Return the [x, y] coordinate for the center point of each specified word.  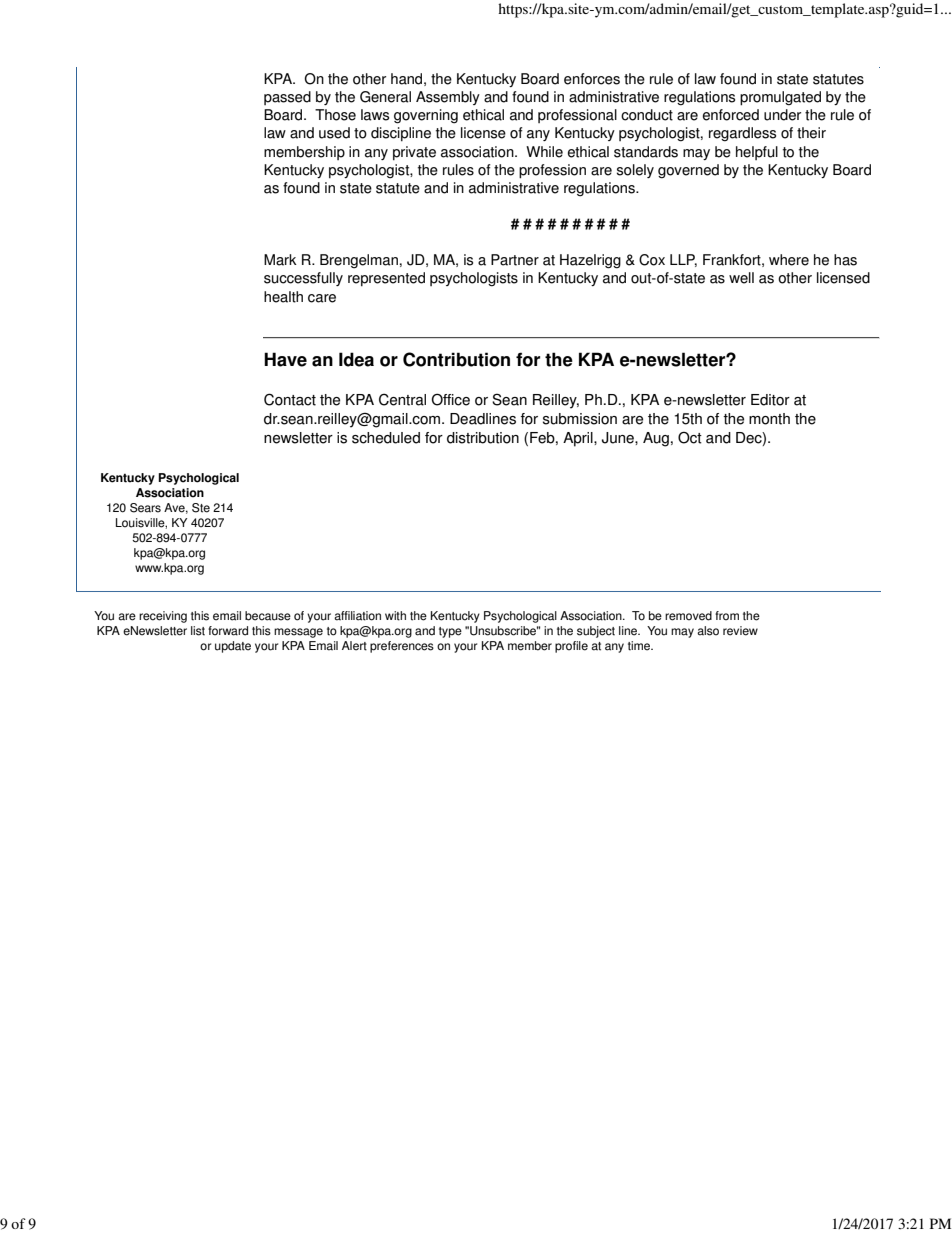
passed [287, 98]
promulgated [780, 98]
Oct [690, 437]
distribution [483, 438]
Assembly [448, 98]
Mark [280, 260]
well [741, 278]
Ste [201, 508]
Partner [515, 260]
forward [228, 631]
